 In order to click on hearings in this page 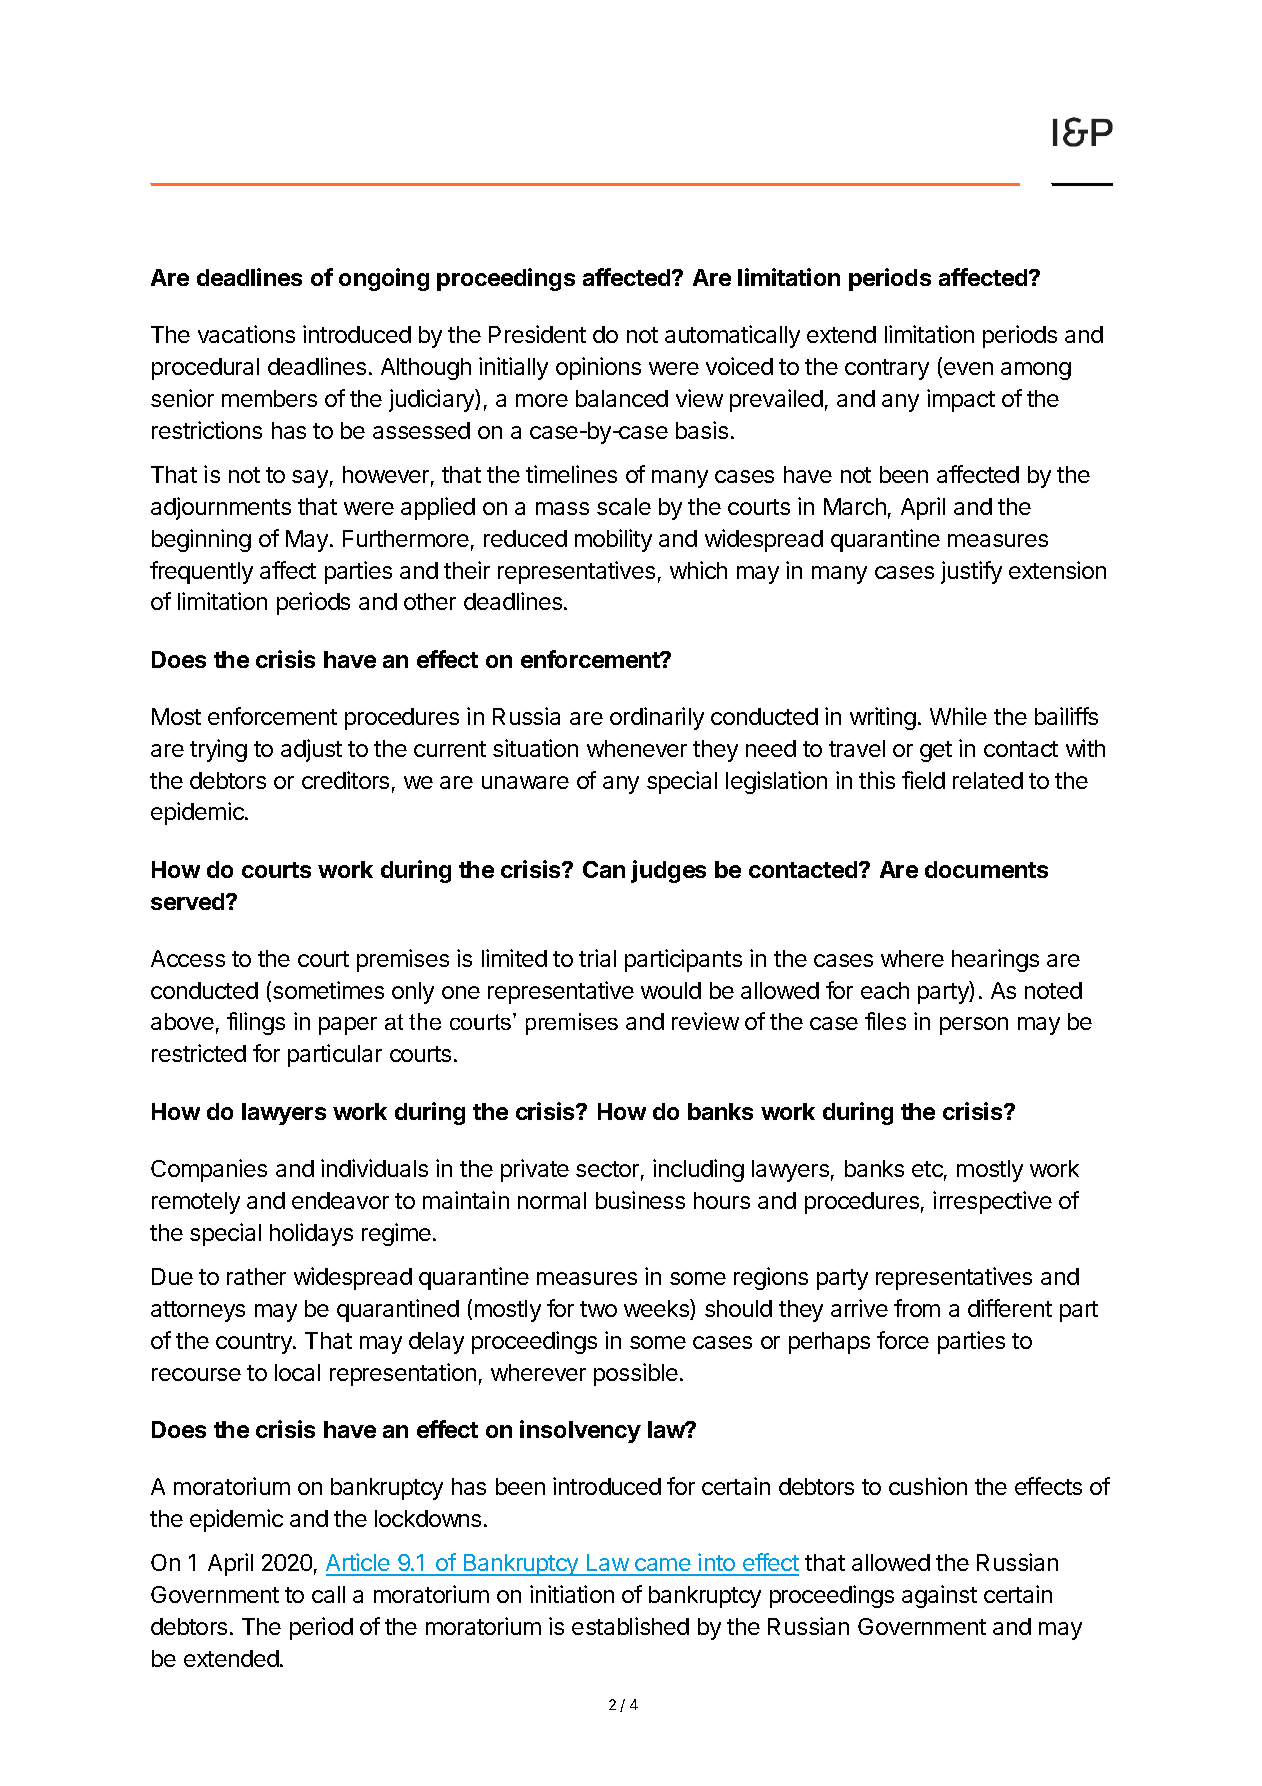, I will do `click(995, 960)`.
